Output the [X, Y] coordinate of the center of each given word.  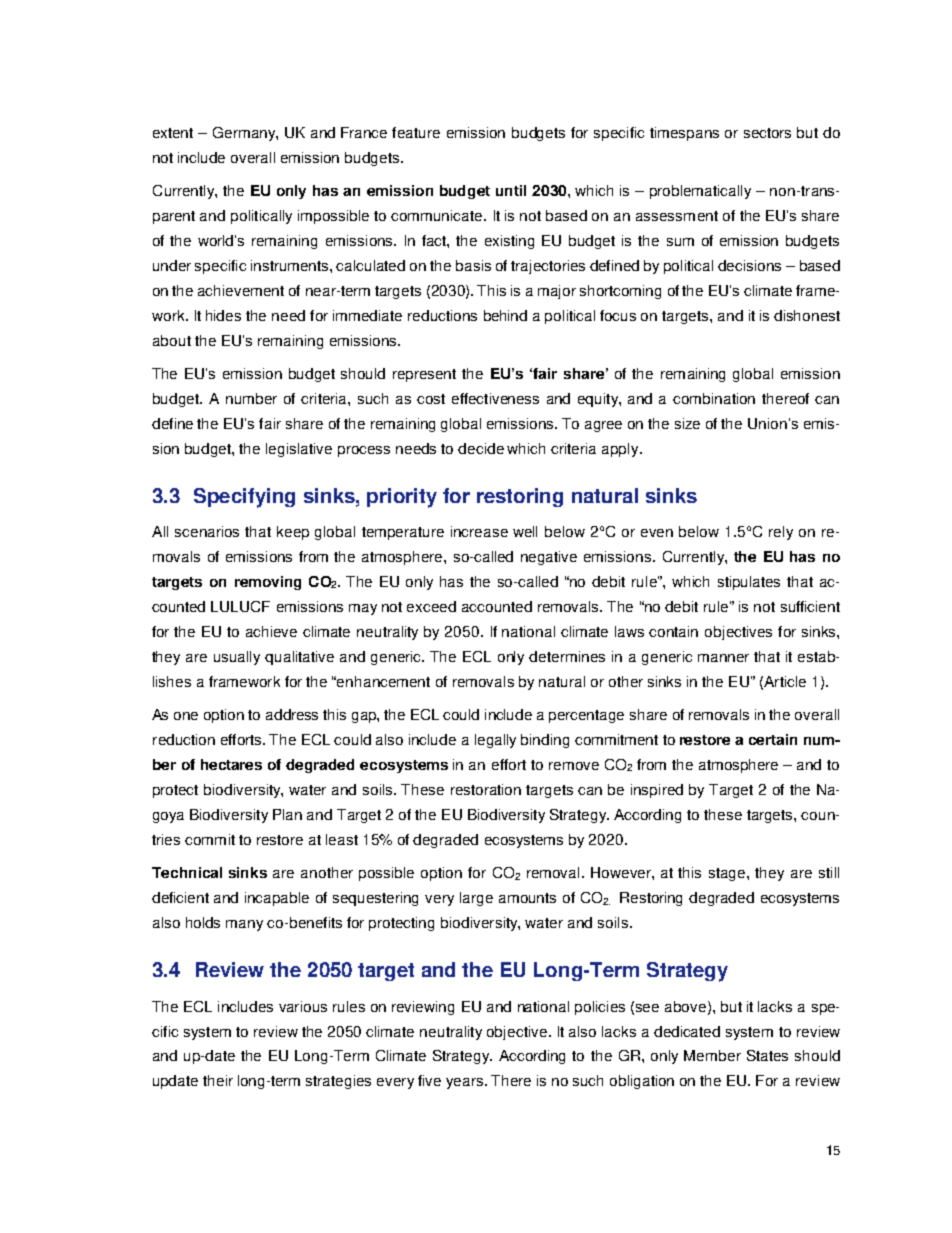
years [466, 1083]
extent [173, 133]
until [511, 190]
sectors [767, 133]
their [218, 1080]
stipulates [749, 583]
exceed [431, 606]
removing [268, 583]
